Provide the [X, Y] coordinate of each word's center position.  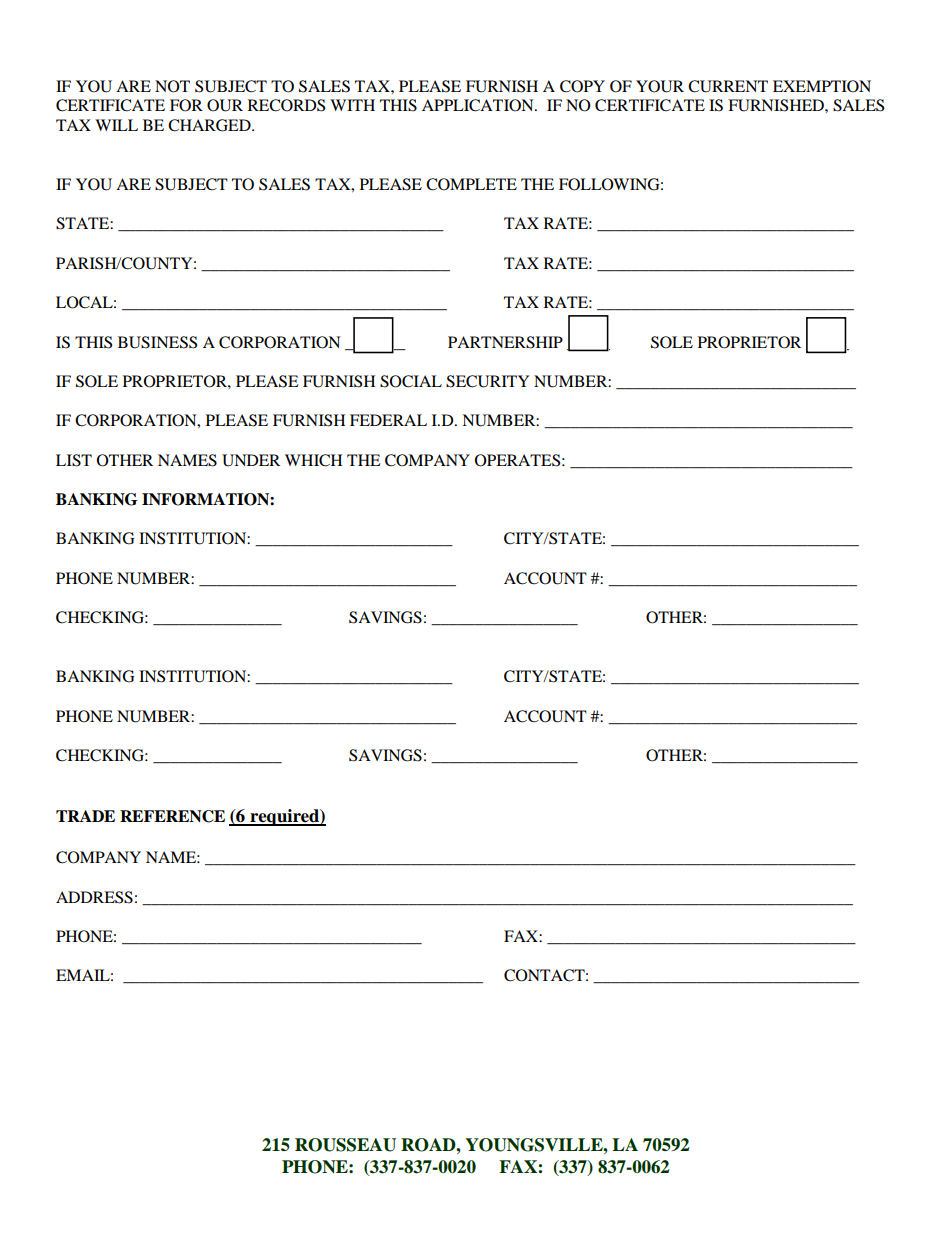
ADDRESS [94, 897]
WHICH [313, 460]
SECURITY [487, 381]
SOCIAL [411, 381]
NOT [172, 86]
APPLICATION [479, 105]
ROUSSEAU [345, 1145]
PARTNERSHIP [505, 342]
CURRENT [728, 86]
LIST [74, 460]
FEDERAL [388, 420]
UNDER [251, 460]
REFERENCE [172, 816]
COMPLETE [471, 184]
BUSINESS [157, 342]
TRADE [85, 816]
